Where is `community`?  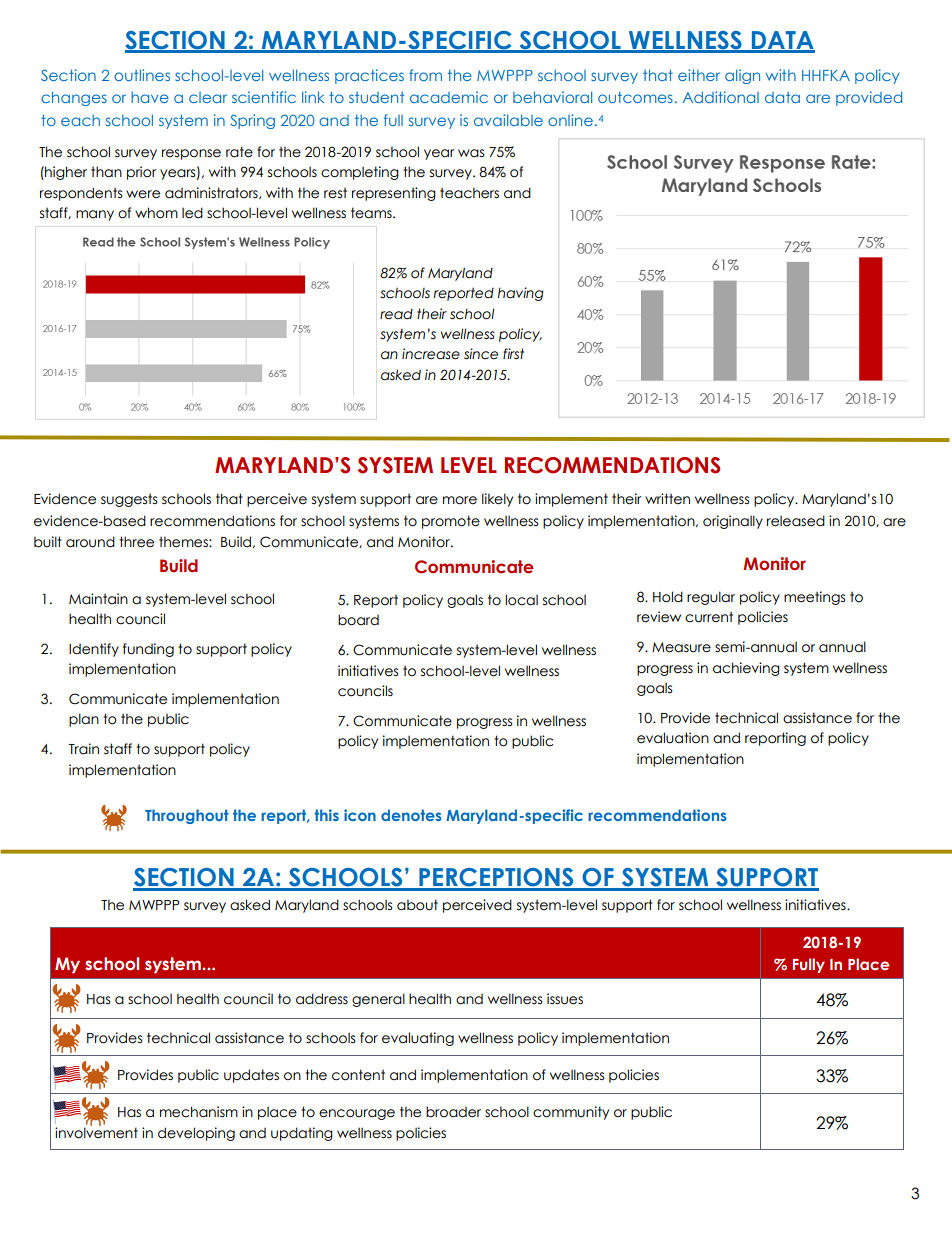 community is located at coordinates (571, 1113).
